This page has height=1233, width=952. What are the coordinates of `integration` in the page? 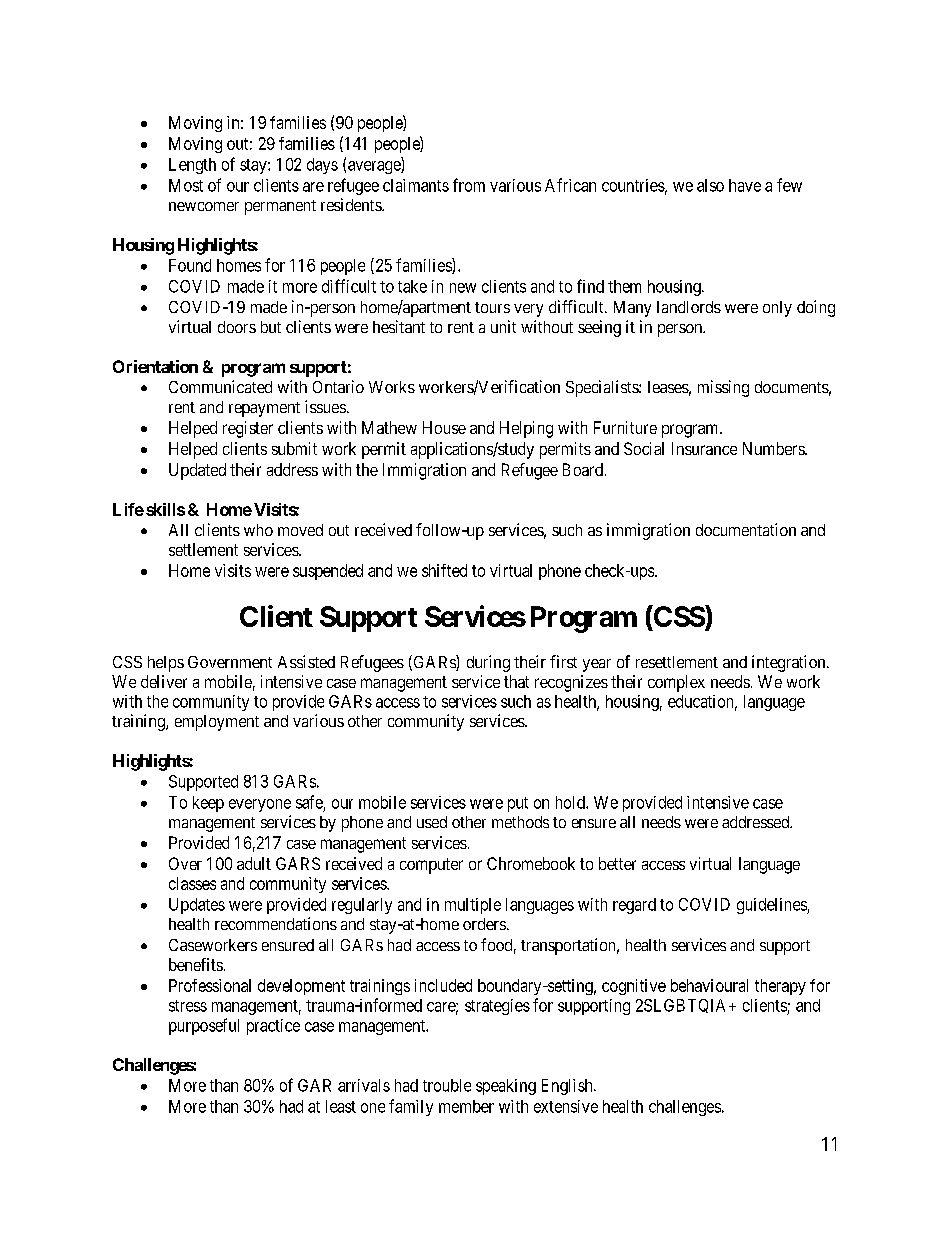 It's located at (790, 663).
